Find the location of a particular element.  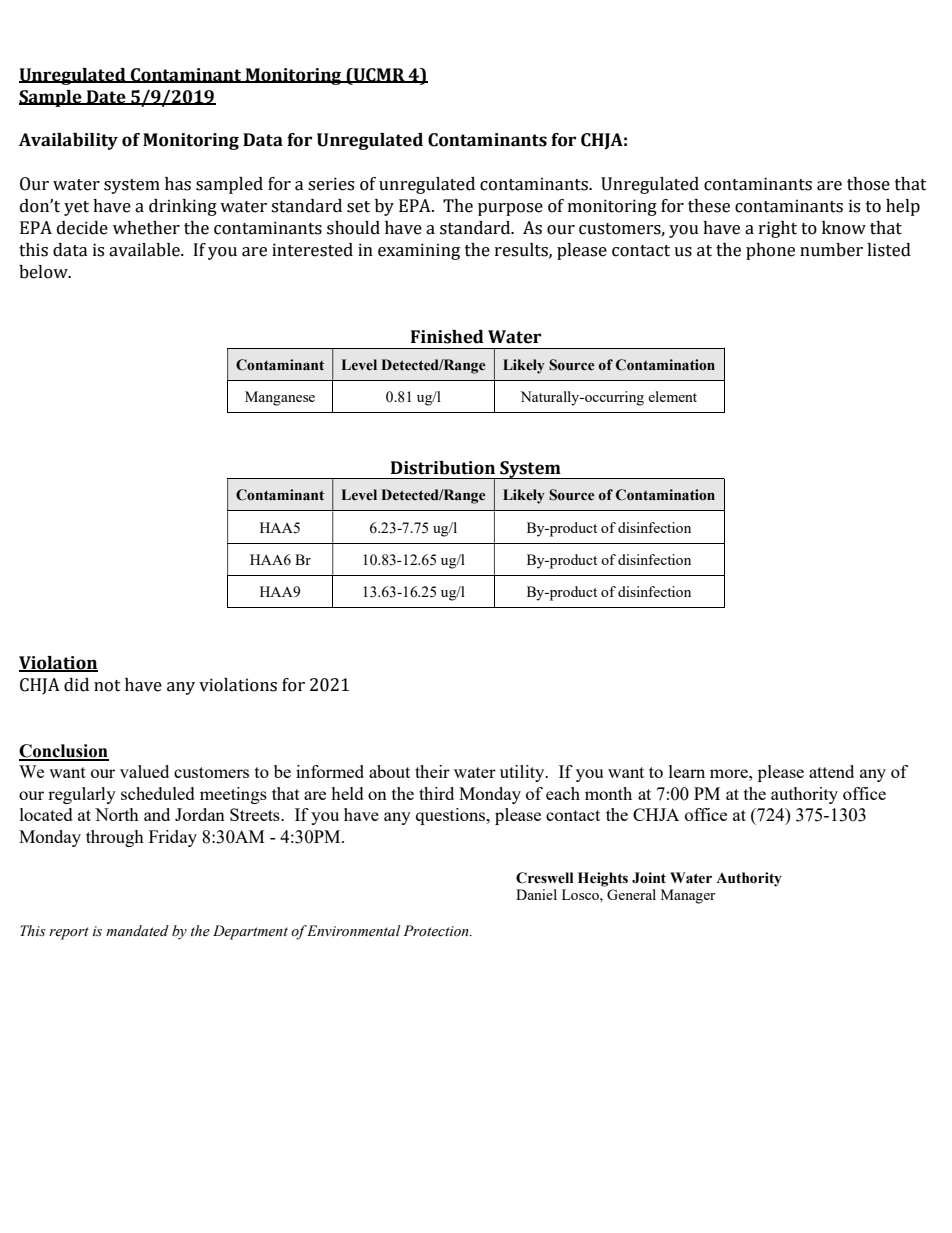

learn is located at coordinates (687, 771).
